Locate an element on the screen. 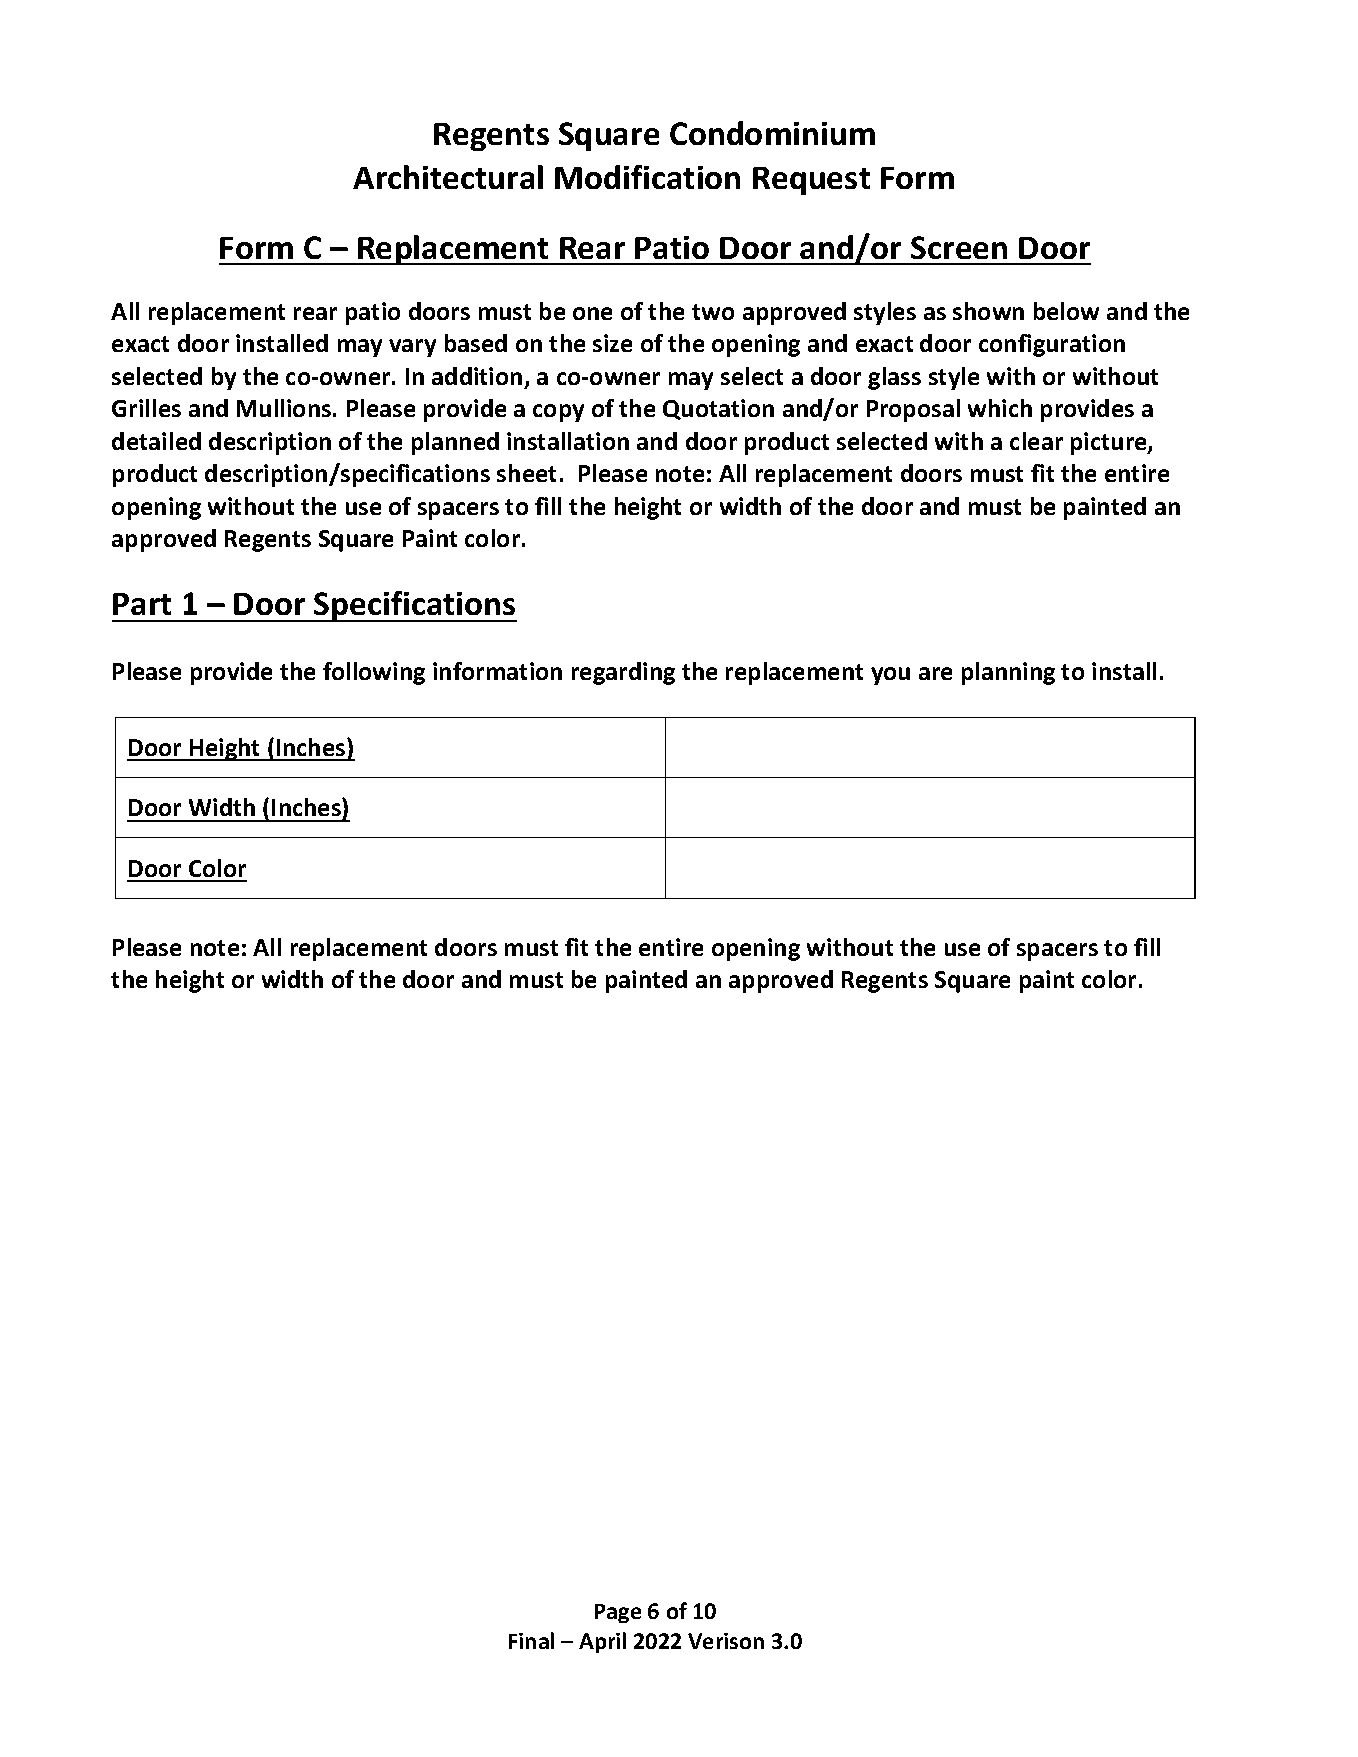 The width and height of the screenshot is (1358, 1757). Part is located at coordinates (142, 604).
